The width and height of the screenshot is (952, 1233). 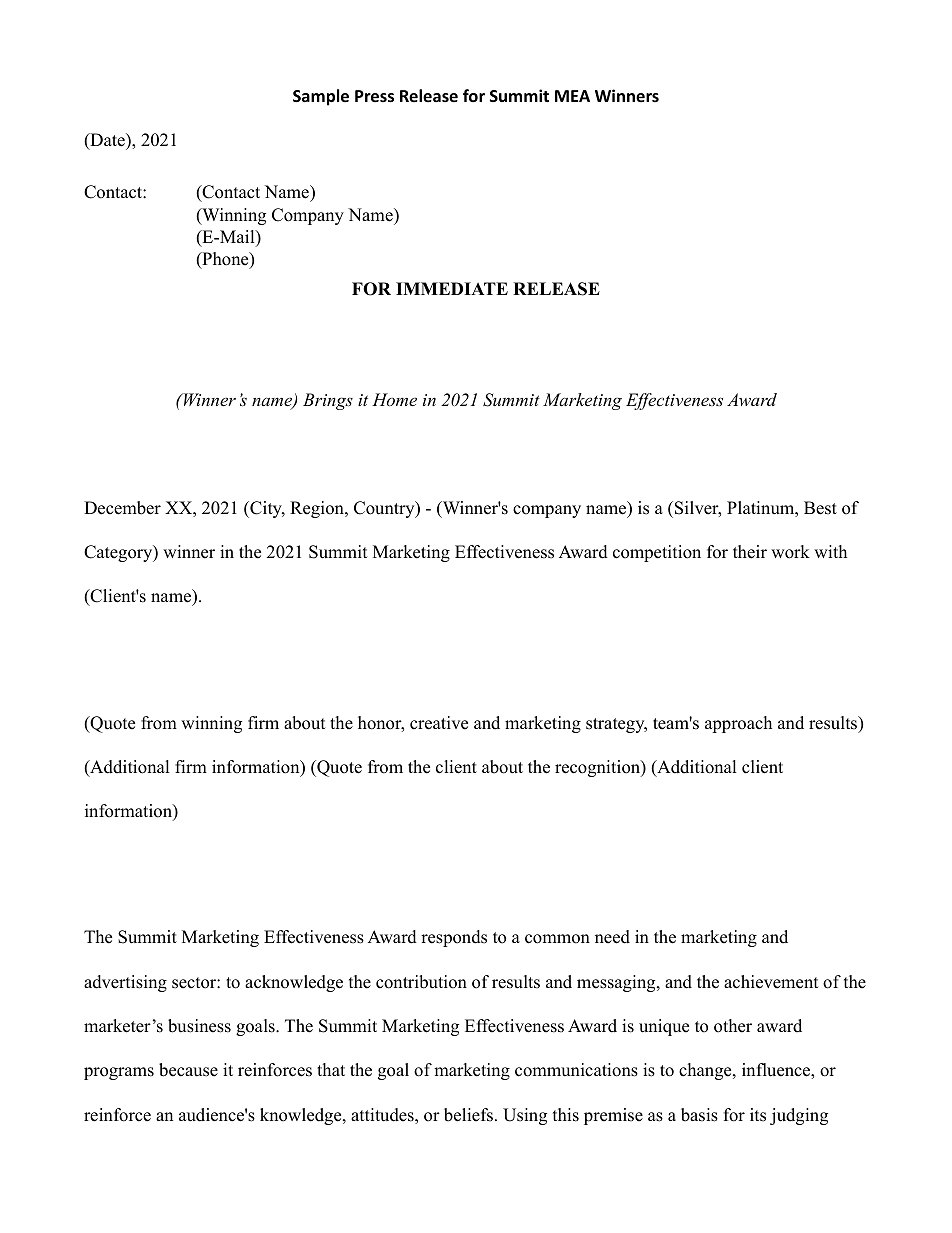 I want to click on December, so click(x=122, y=508).
